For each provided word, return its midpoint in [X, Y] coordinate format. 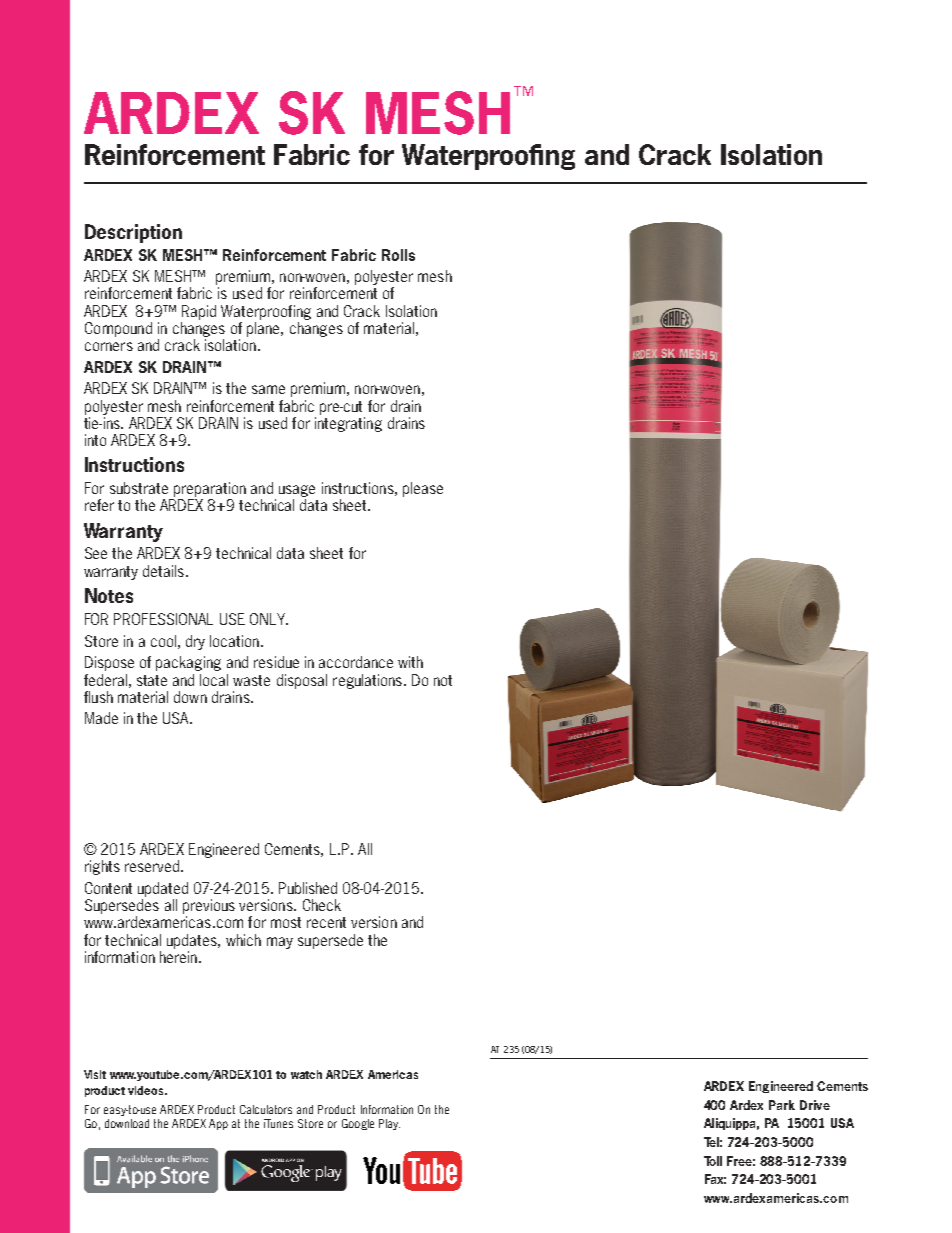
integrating [348, 423]
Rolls [398, 255]
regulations [367, 681]
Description [133, 233]
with [410, 662]
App [218, 1124]
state [152, 680]
